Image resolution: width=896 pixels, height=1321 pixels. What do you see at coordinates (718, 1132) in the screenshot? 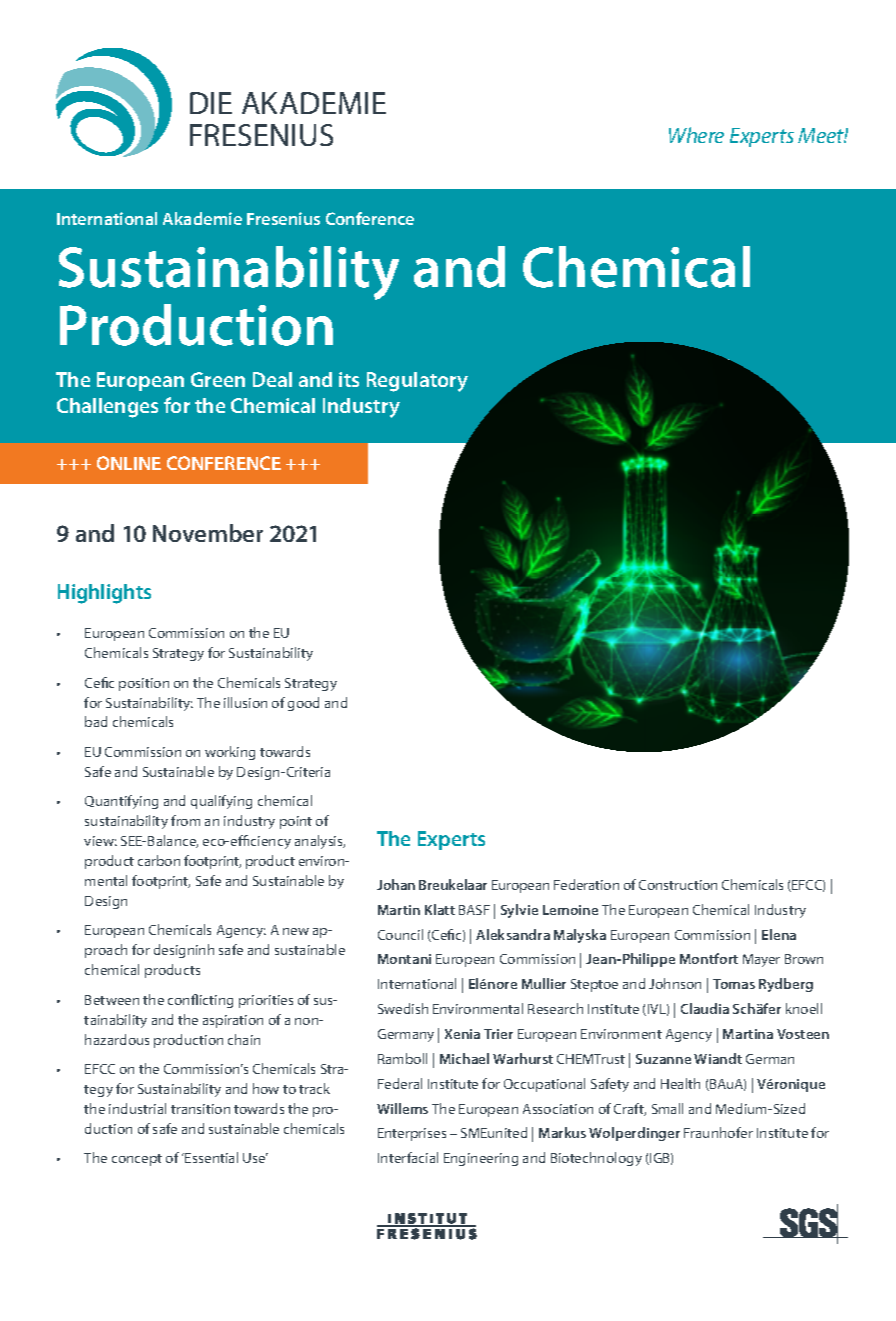
I see `Fraunhofer` at bounding box center [718, 1132].
